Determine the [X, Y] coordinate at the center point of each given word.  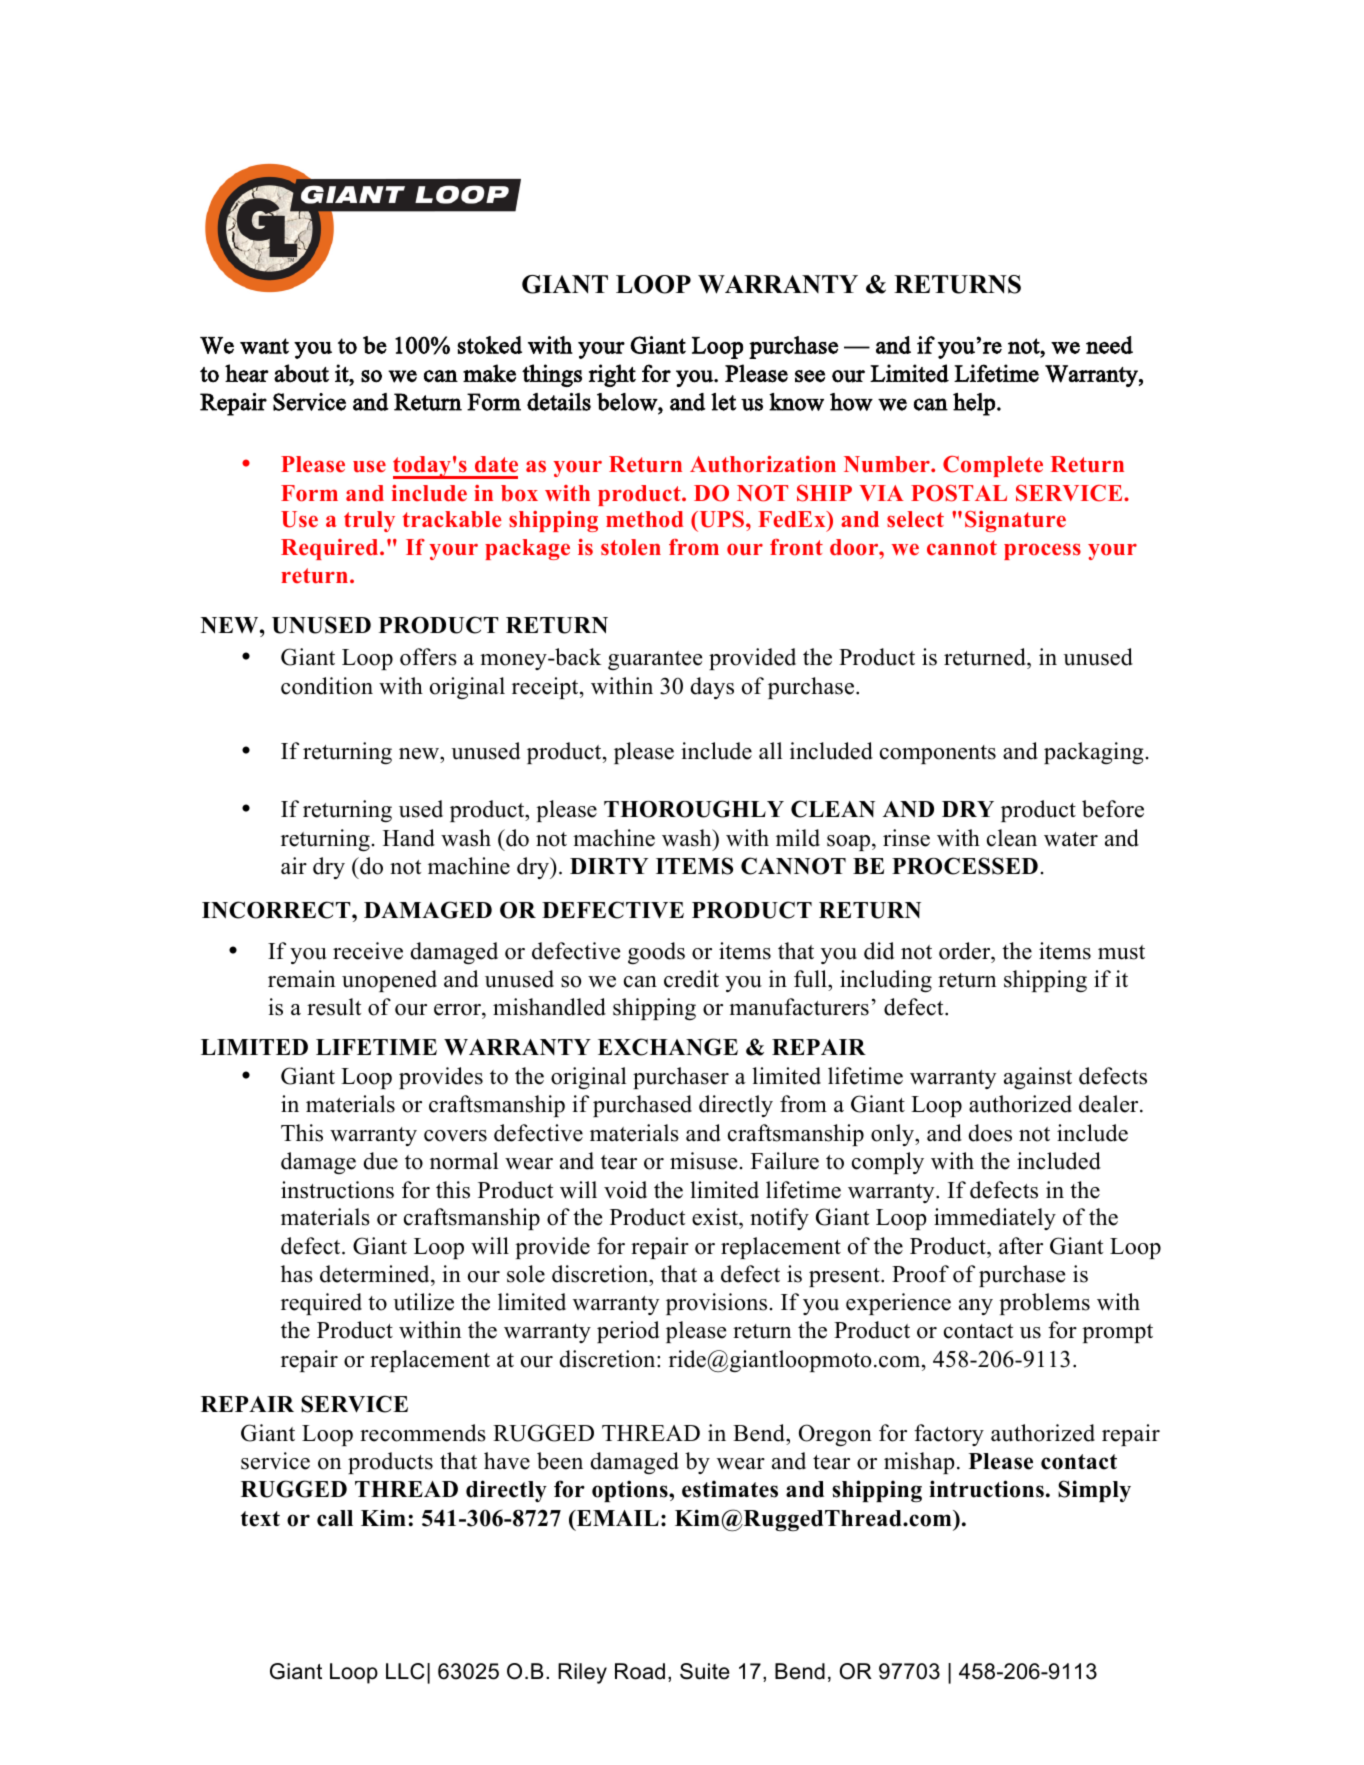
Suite [705, 1671]
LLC [405, 1671]
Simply [1094, 1491]
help [974, 404]
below [628, 402]
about [301, 373]
